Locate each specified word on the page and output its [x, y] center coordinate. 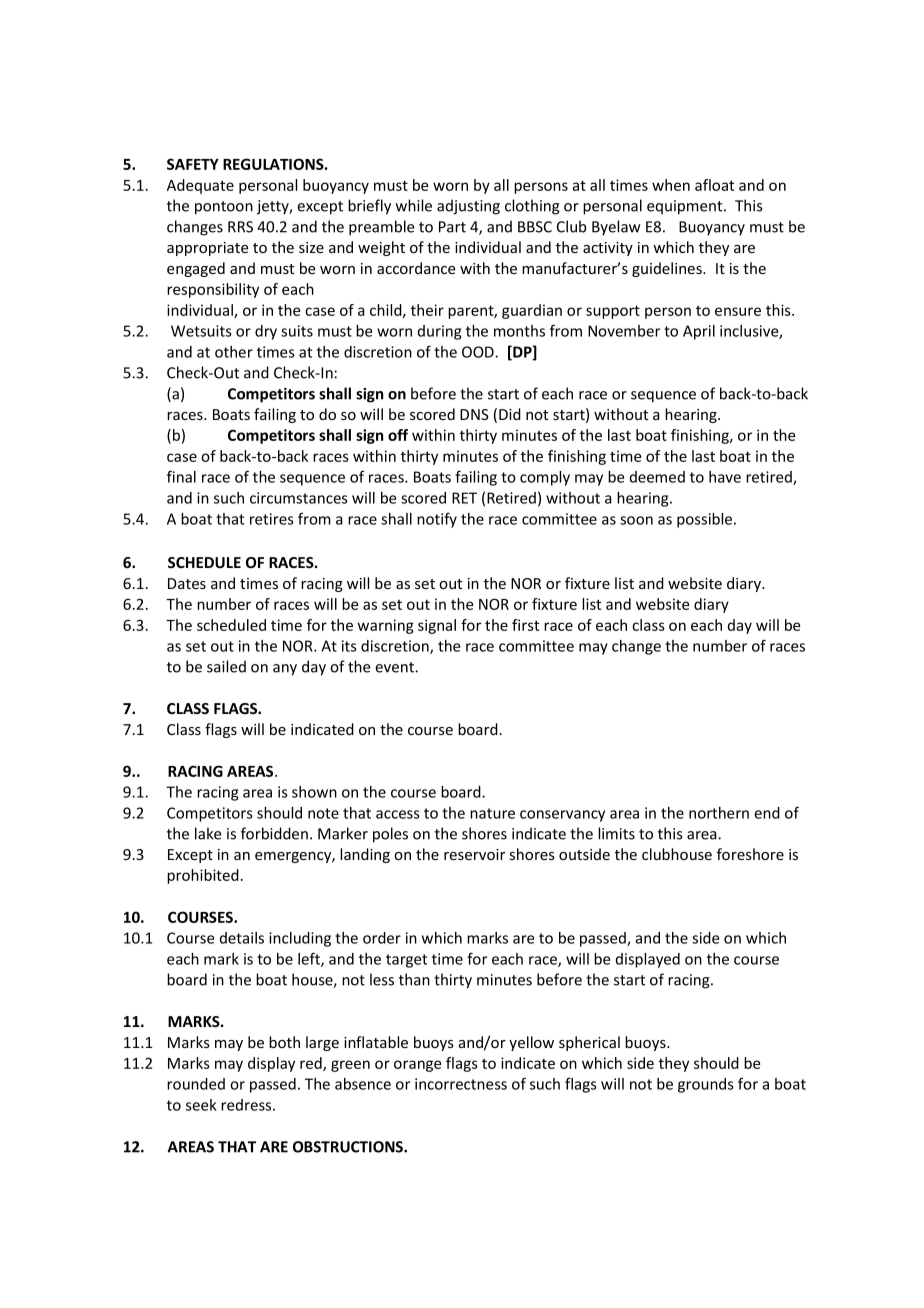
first [525, 625]
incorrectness [461, 1084]
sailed [226, 666]
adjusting [468, 207]
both [284, 1042]
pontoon [224, 208]
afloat [714, 185]
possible [706, 520]
